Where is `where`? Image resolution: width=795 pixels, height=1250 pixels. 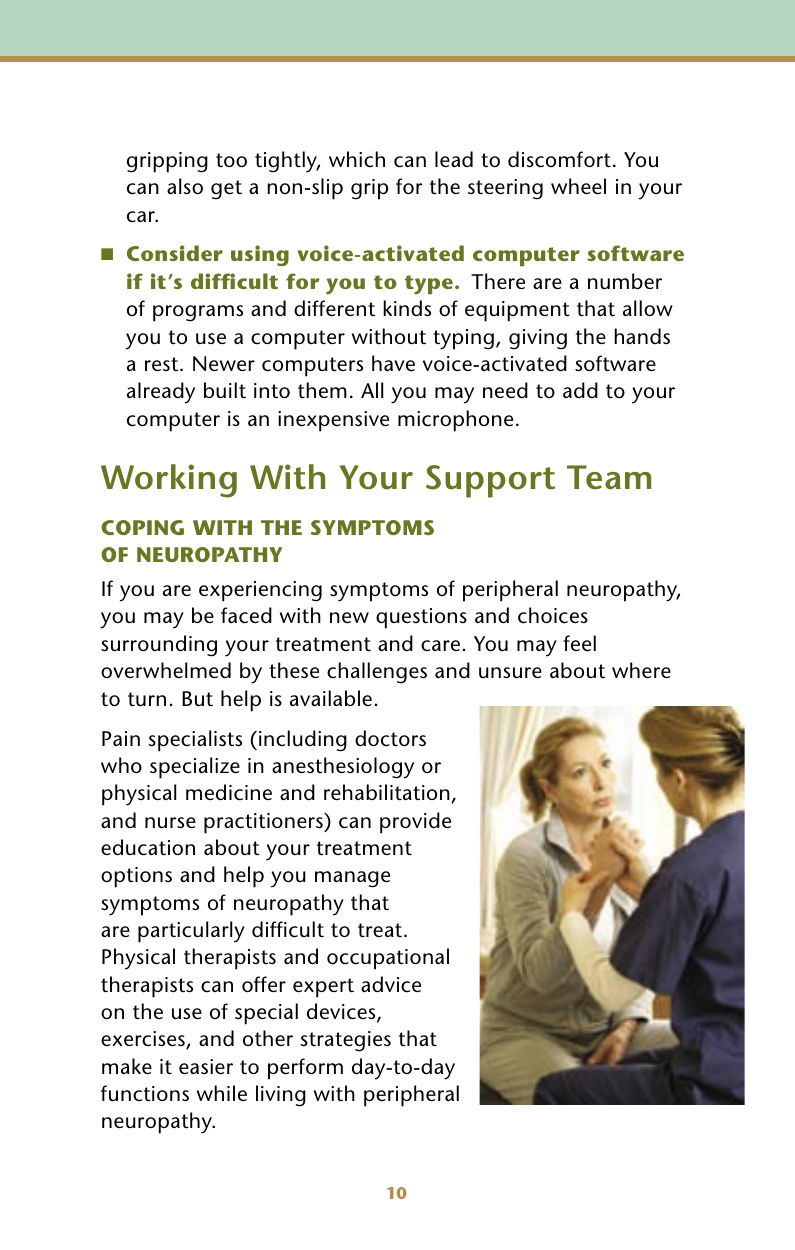
where is located at coordinates (641, 670).
